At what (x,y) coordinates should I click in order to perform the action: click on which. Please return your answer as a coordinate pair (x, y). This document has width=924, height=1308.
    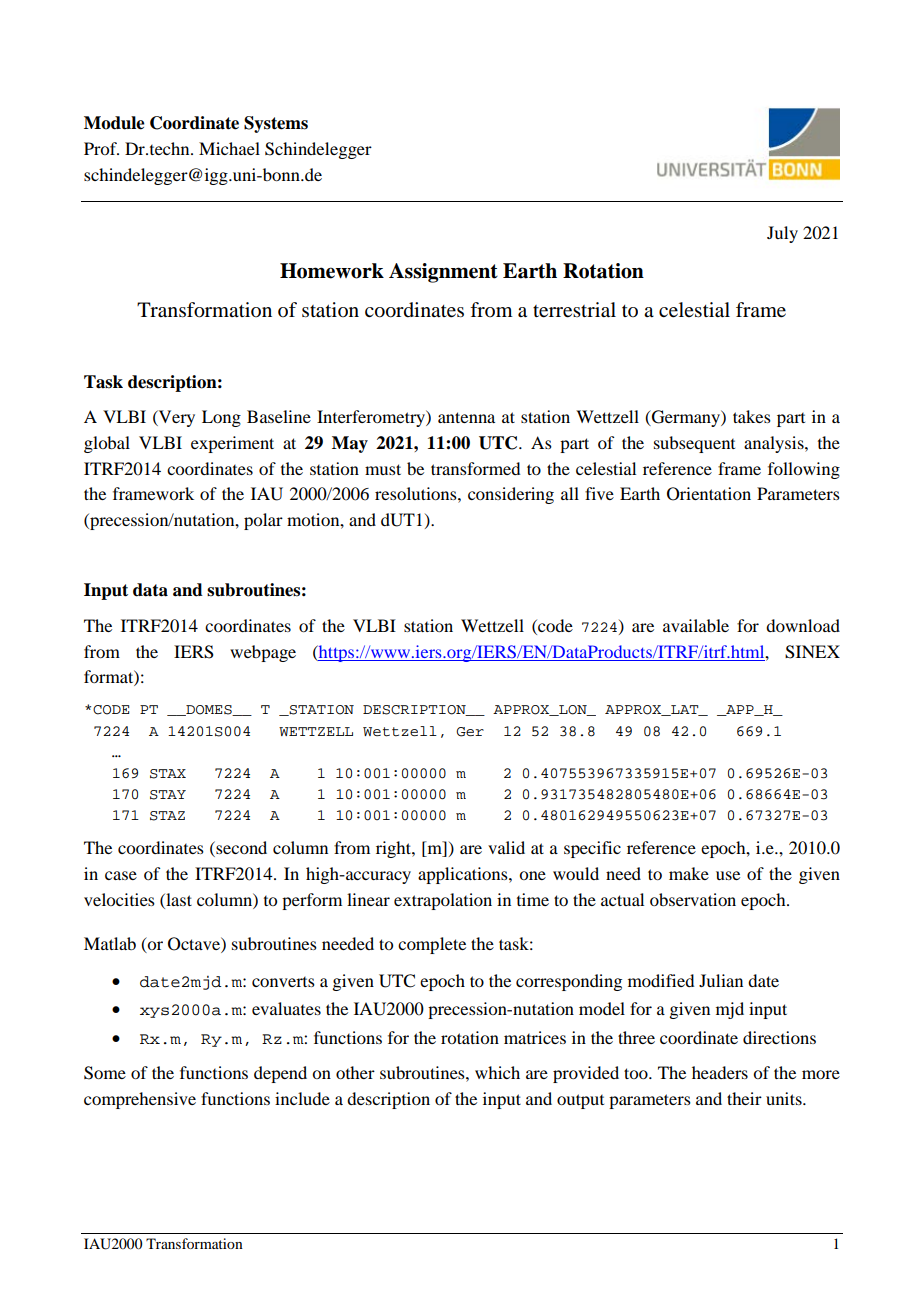
    Looking at the image, I should click on (497, 1072).
